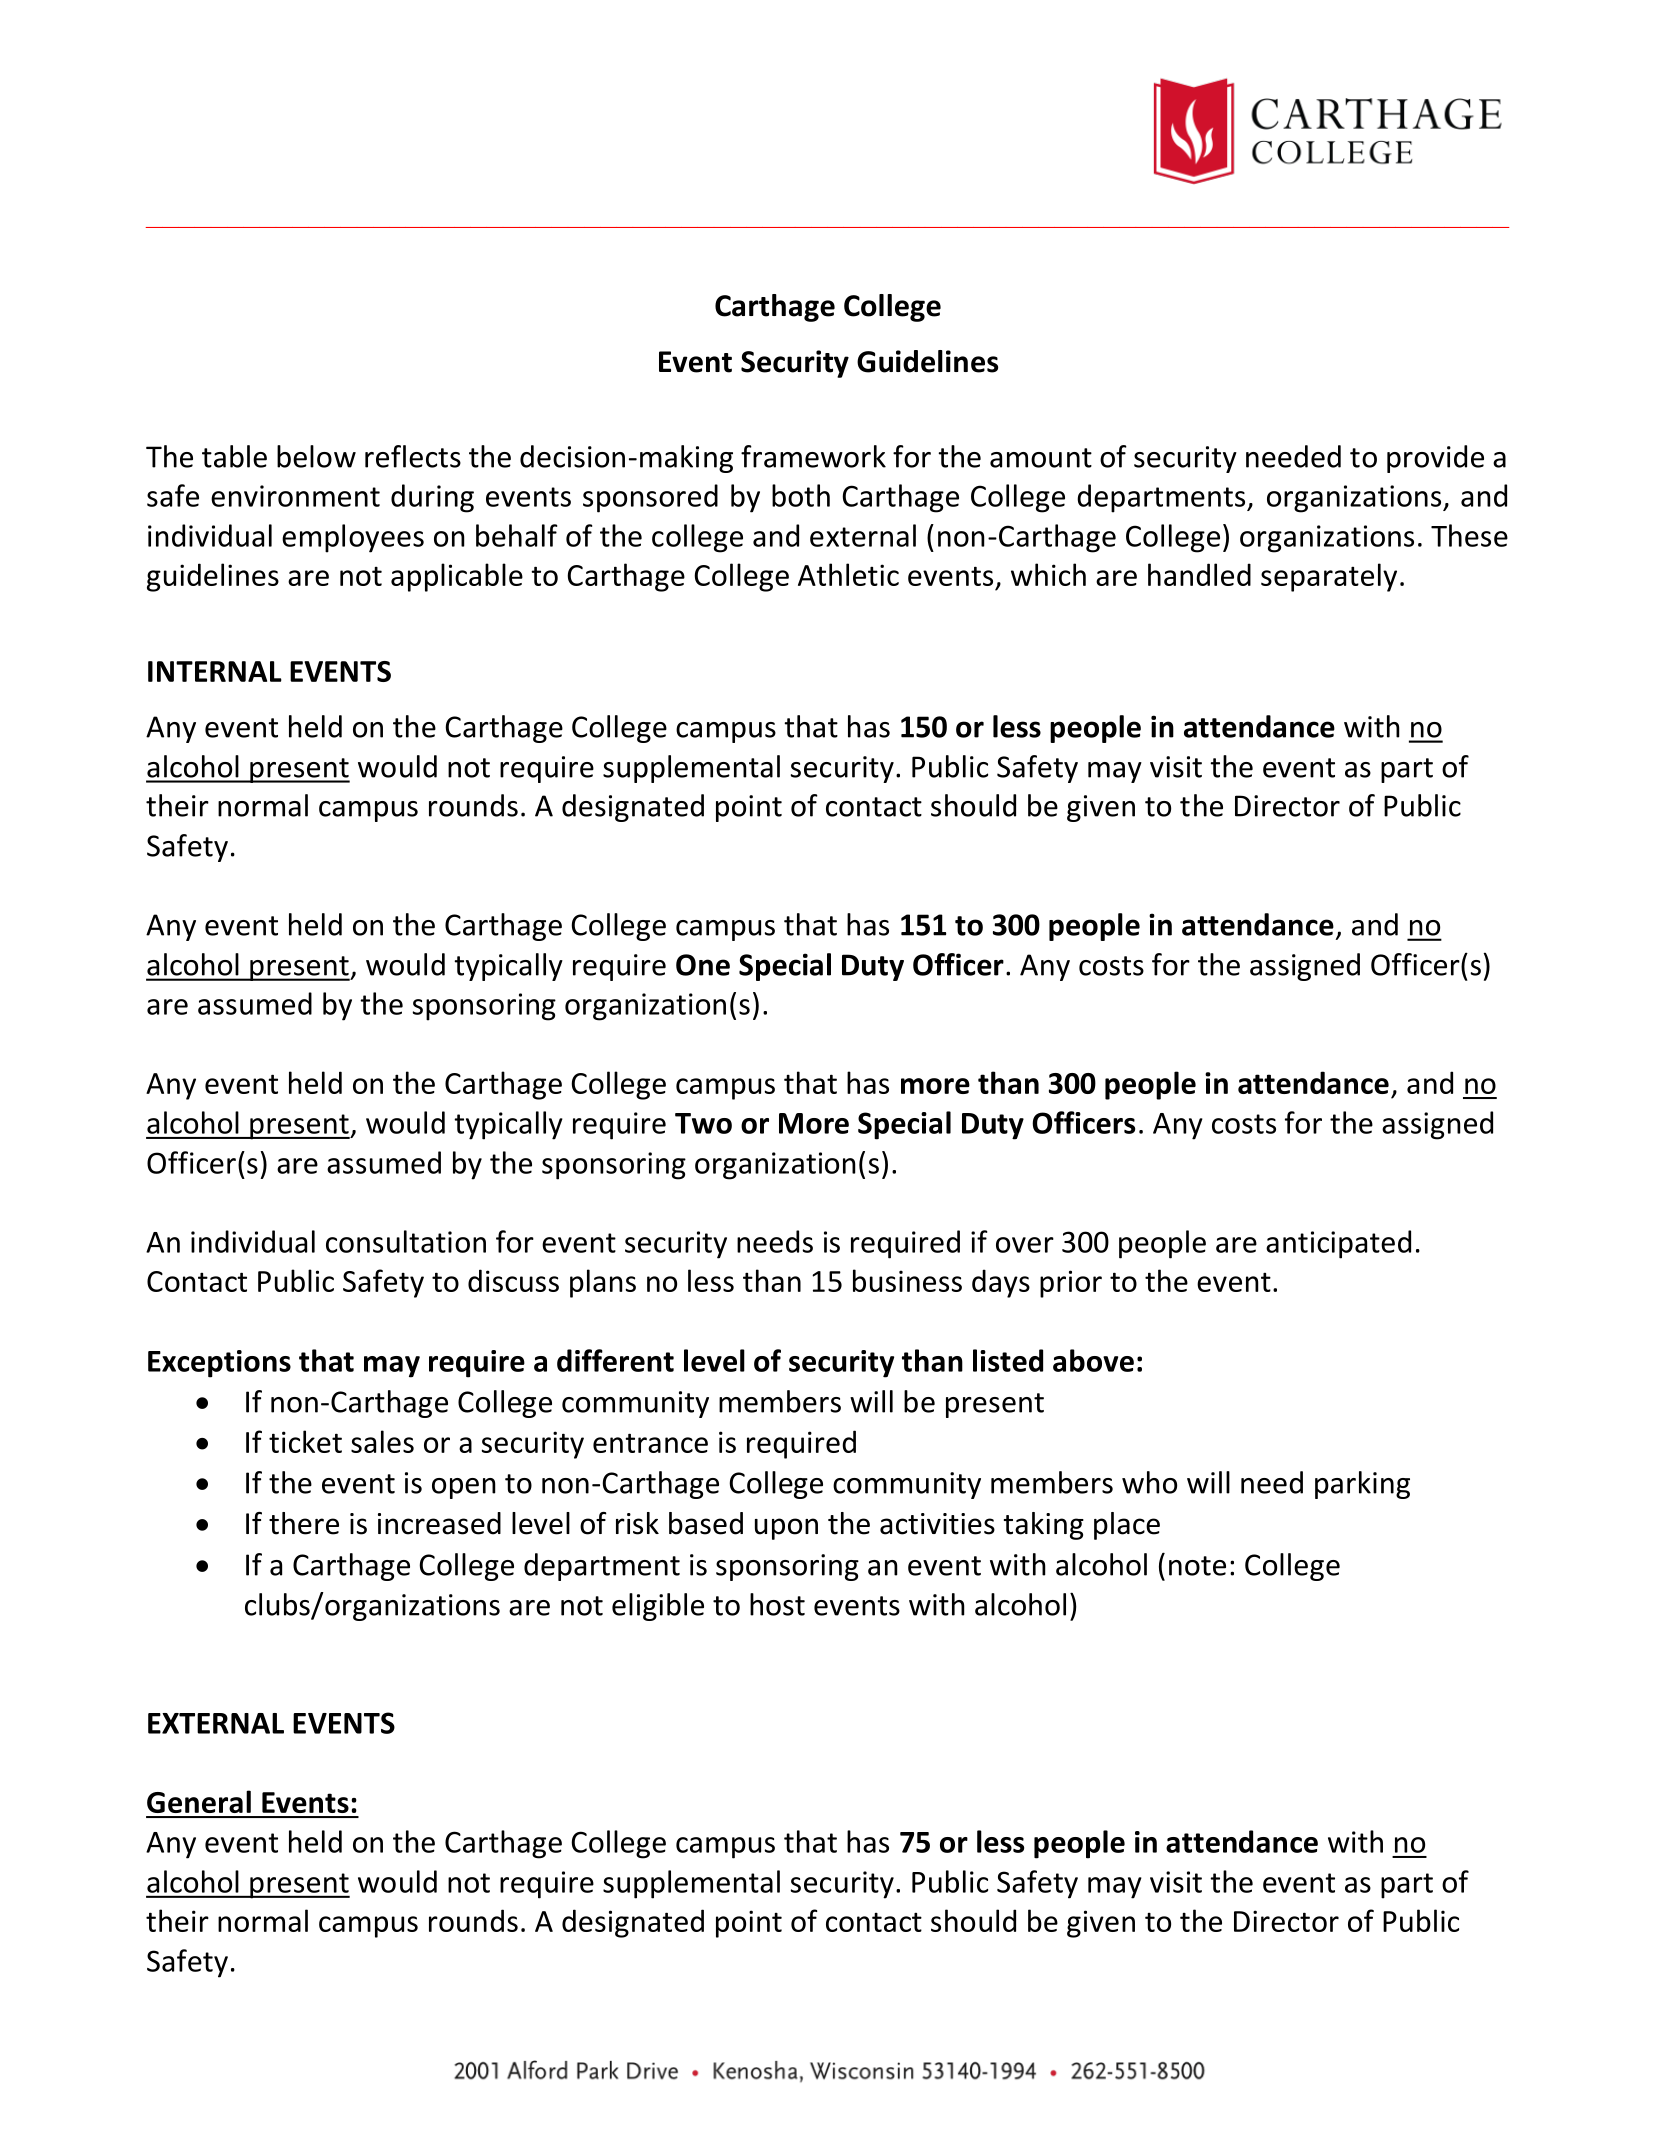 Image resolution: width=1655 pixels, height=2142 pixels. What do you see at coordinates (1435, 459) in the page?
I see `provide` at bounding box center [1435, 459].
